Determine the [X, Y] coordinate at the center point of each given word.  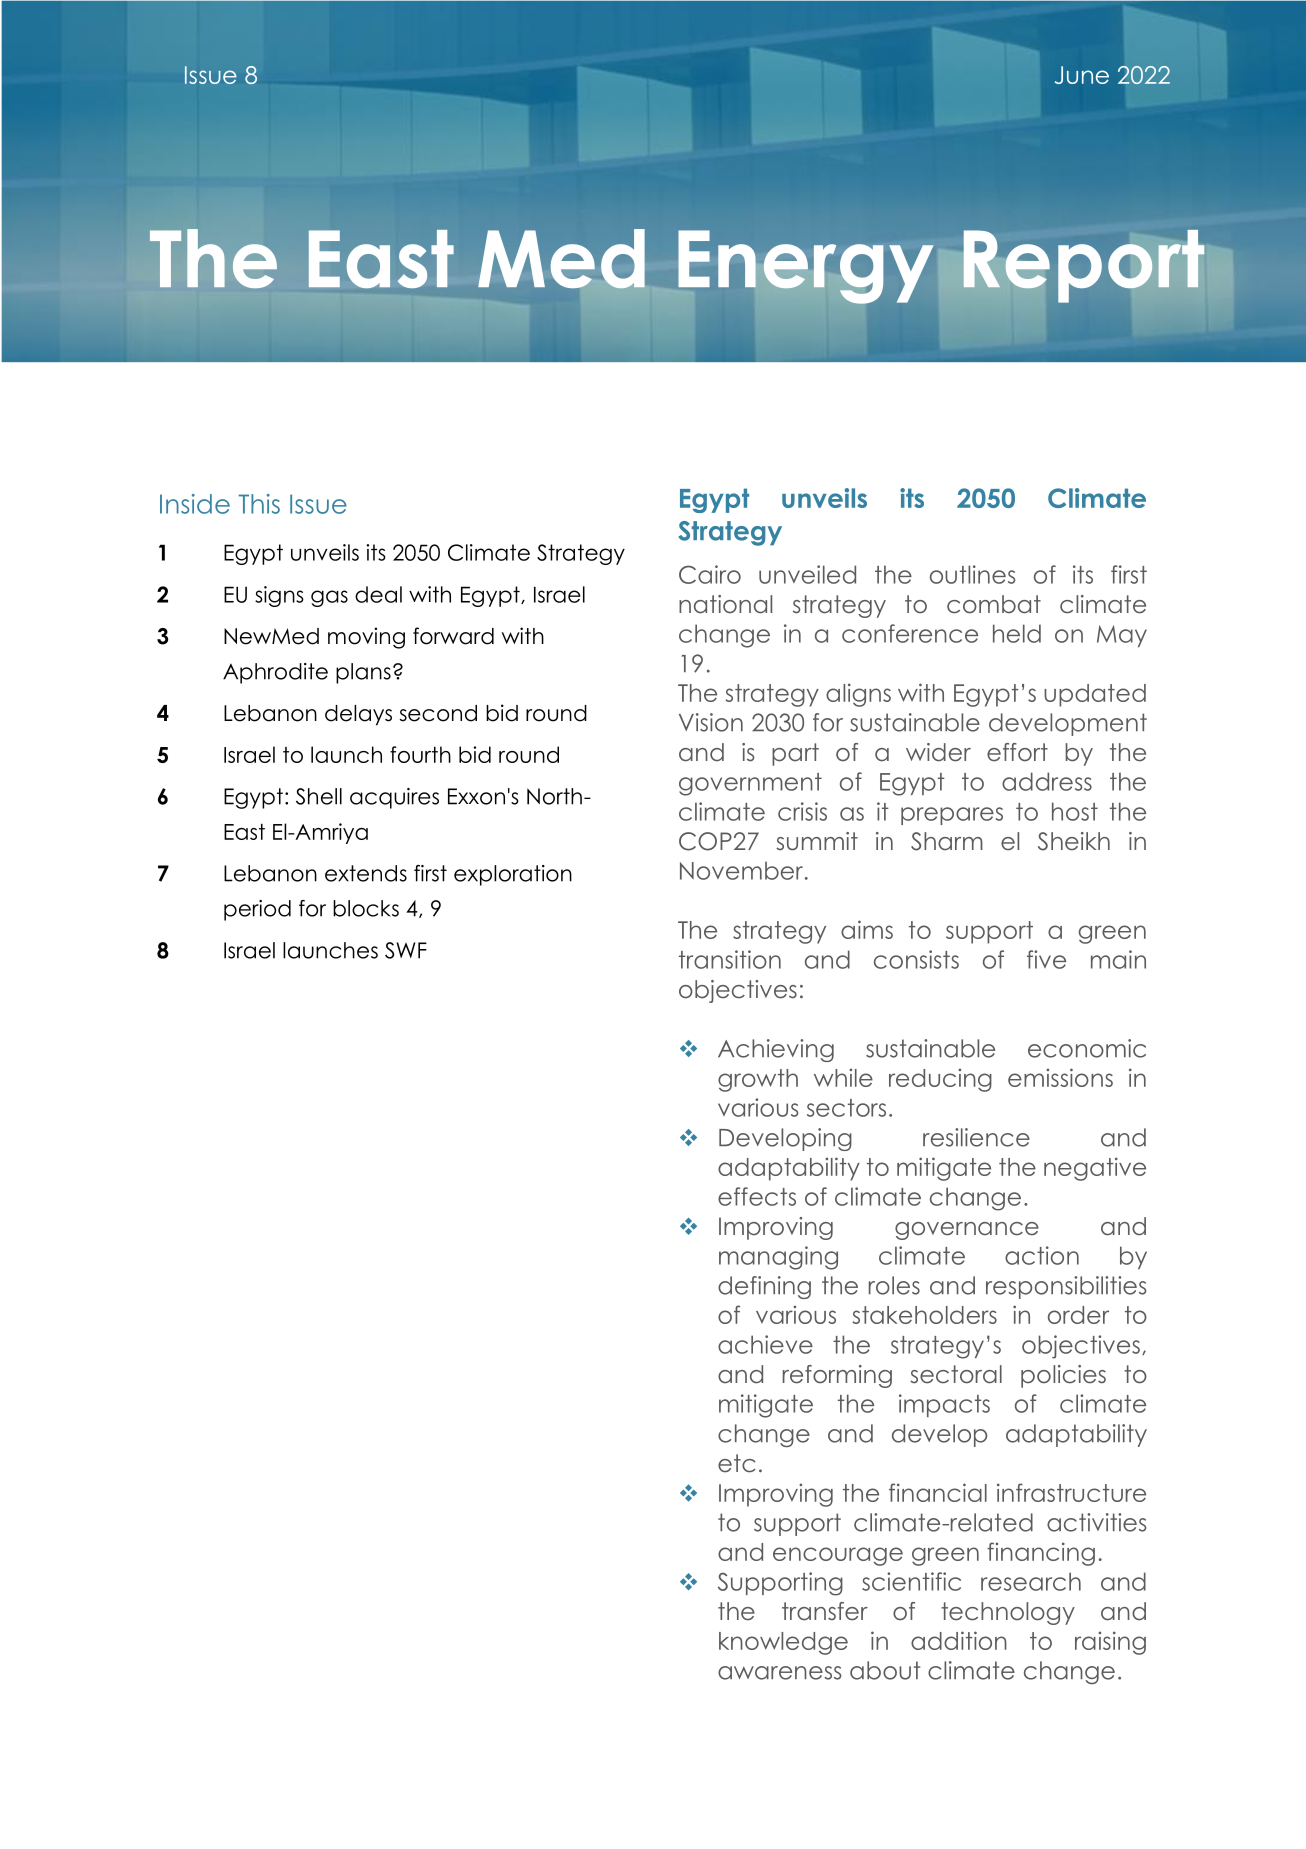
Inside [195, 504]
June [1082, 75]
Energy [806, 267]
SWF [406, 950]
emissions [1060, 1077]
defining [764, 1287]
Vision [711, 722]
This [259, 504]
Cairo [710, 574]
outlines [972, 574]
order [1078, 1315]
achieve [765, 1344]
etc [737, 1463]
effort [1017, 752]
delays [358, 715]
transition [730, 959]
